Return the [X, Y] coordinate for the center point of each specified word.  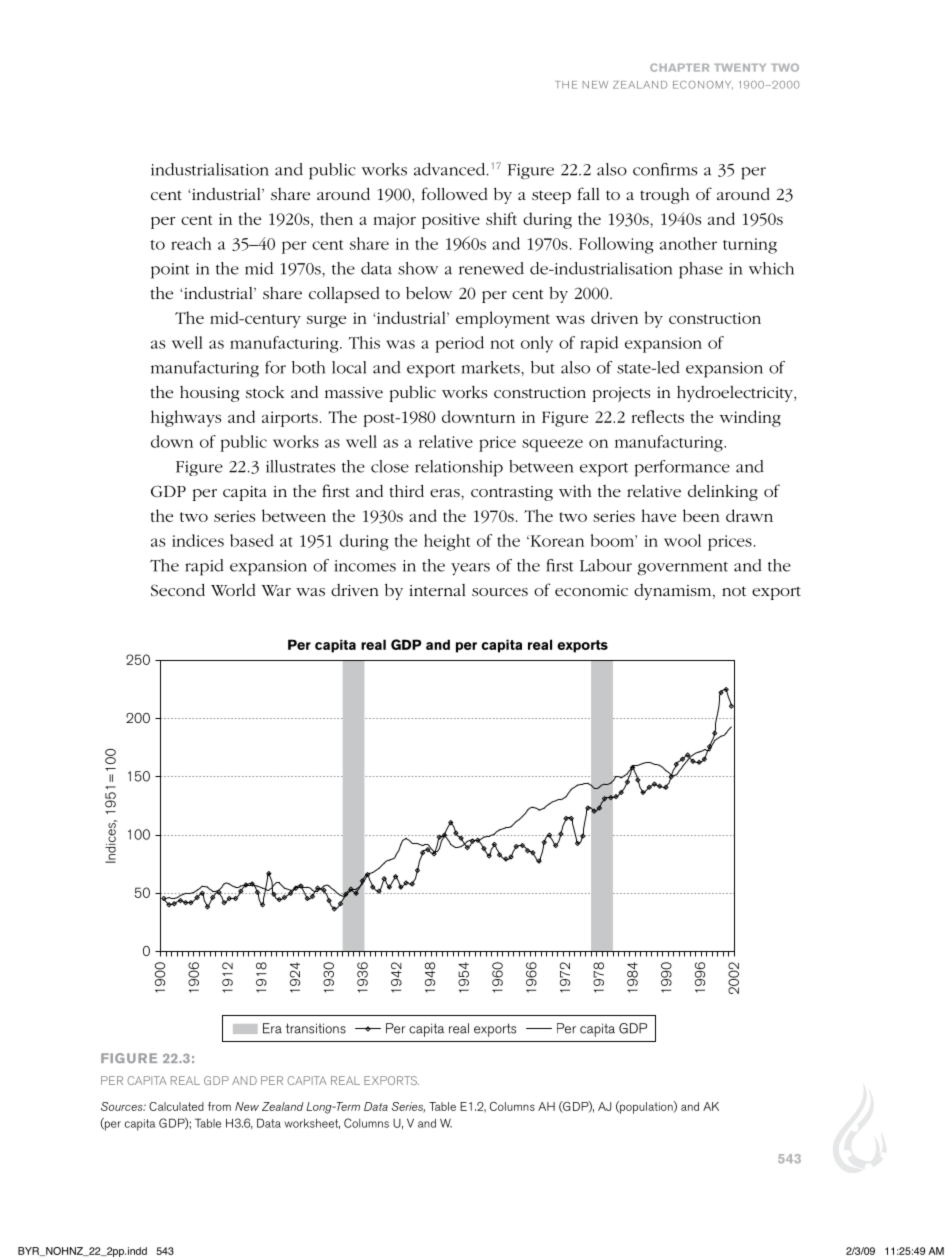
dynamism [674, 592]
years [470, 569]
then [336, 218]
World [233, 590]
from [219, 1106]
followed [455, 193]
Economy [703, 85]
